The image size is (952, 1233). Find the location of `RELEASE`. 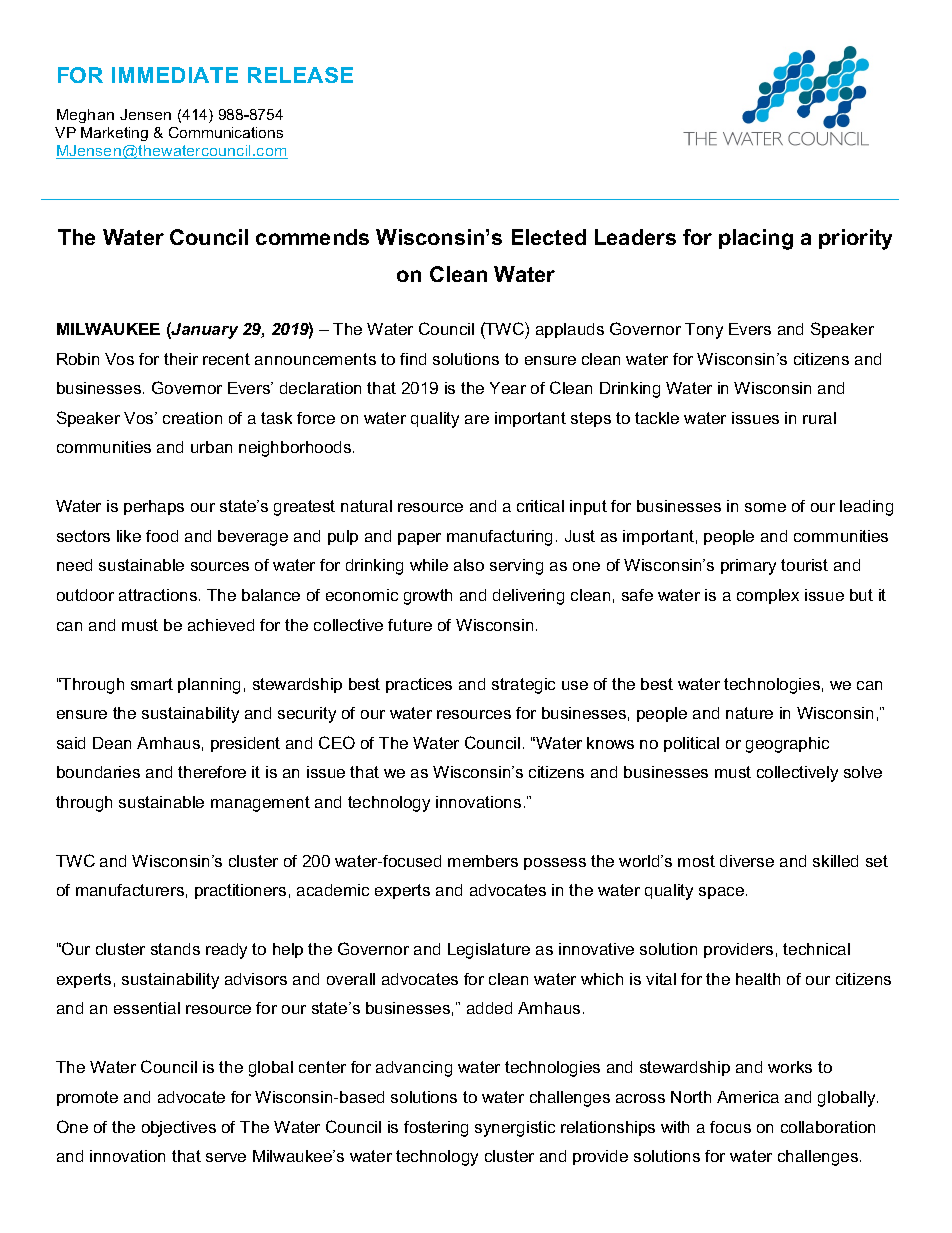

RELEASE is located at coordinates (300, 75).
